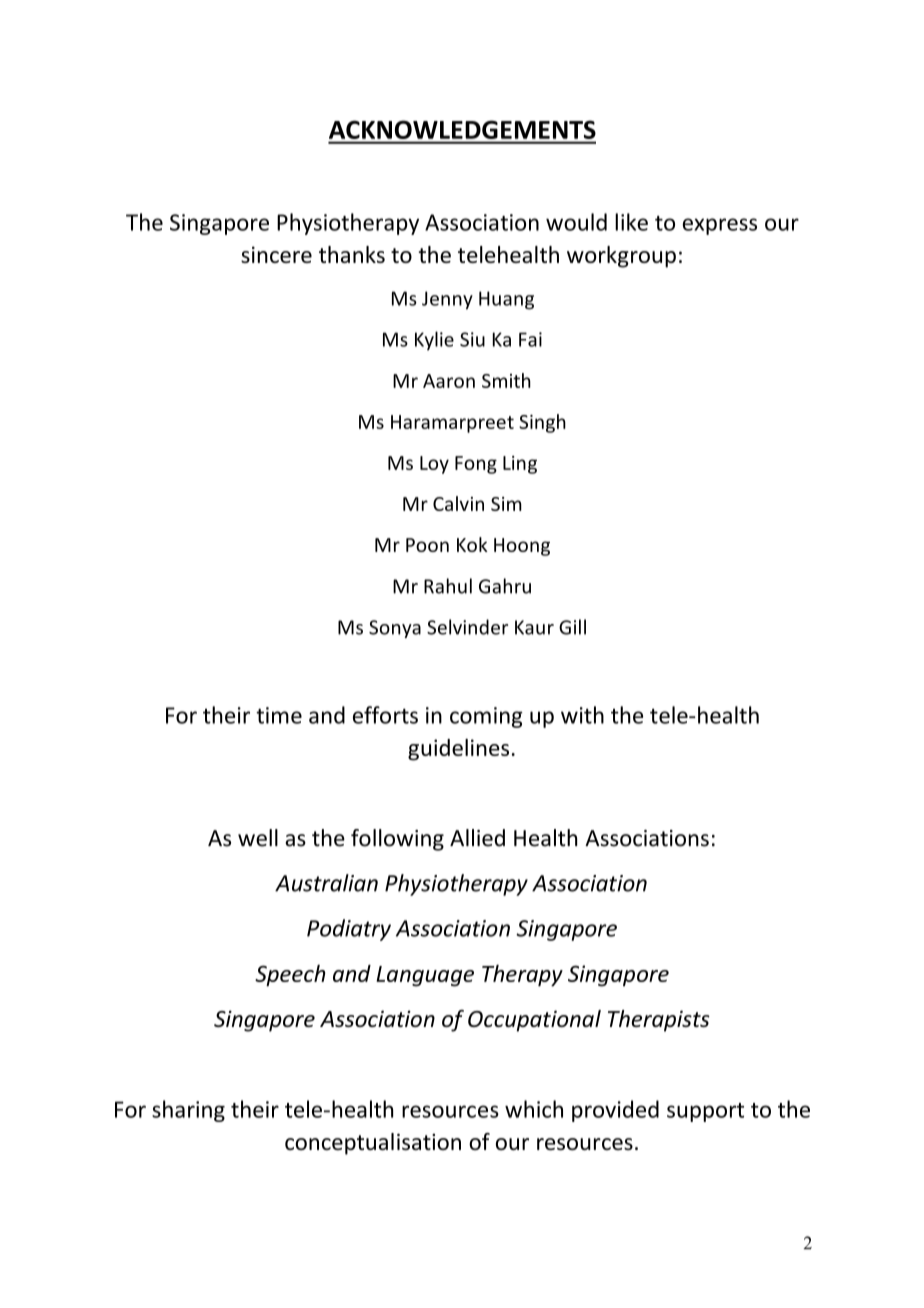 The width and height of the screenshot is (924, 1308). I want to click on well, so click(258, 838).
